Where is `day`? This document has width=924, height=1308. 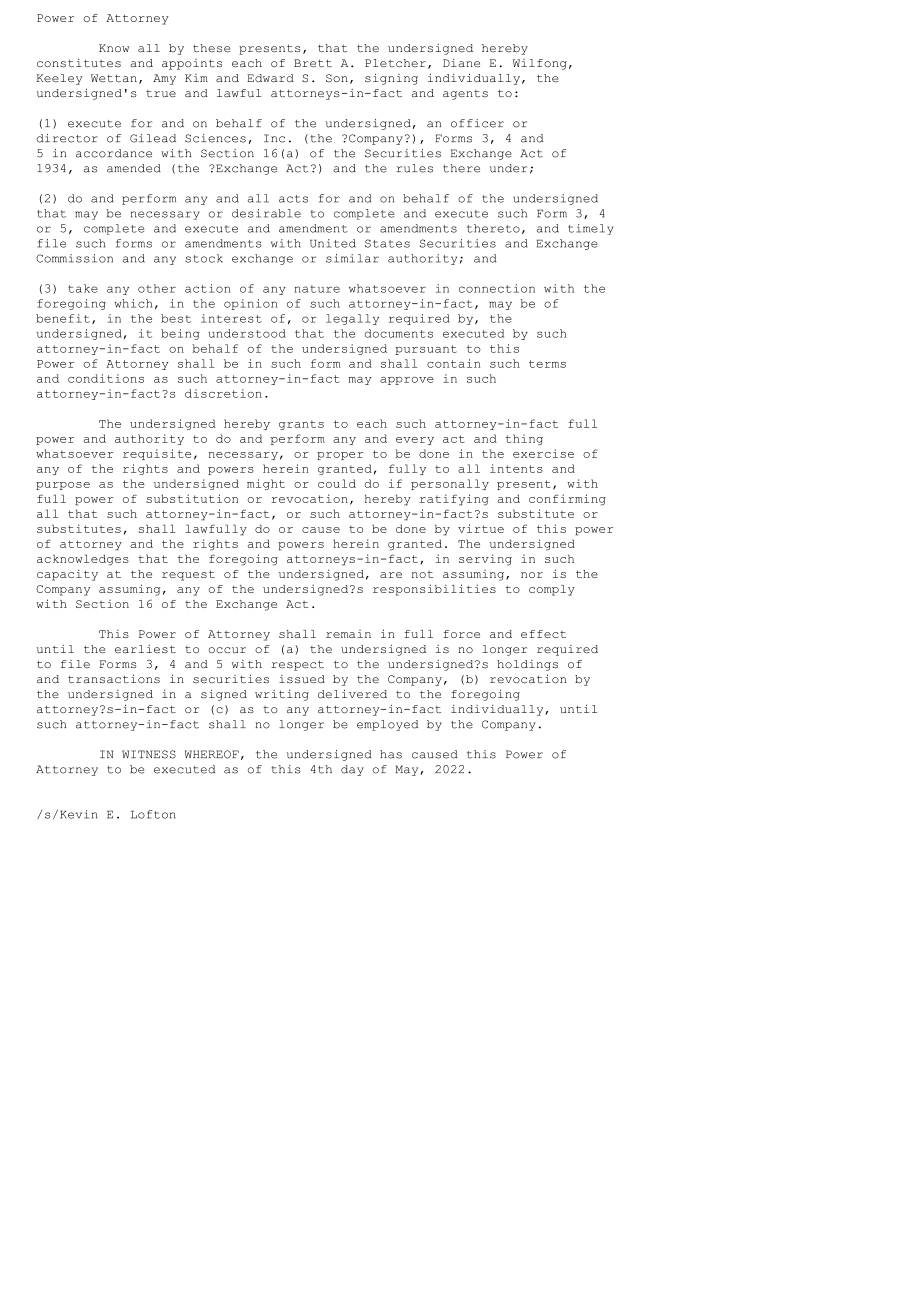
day is located at coordinates (352, 770).
